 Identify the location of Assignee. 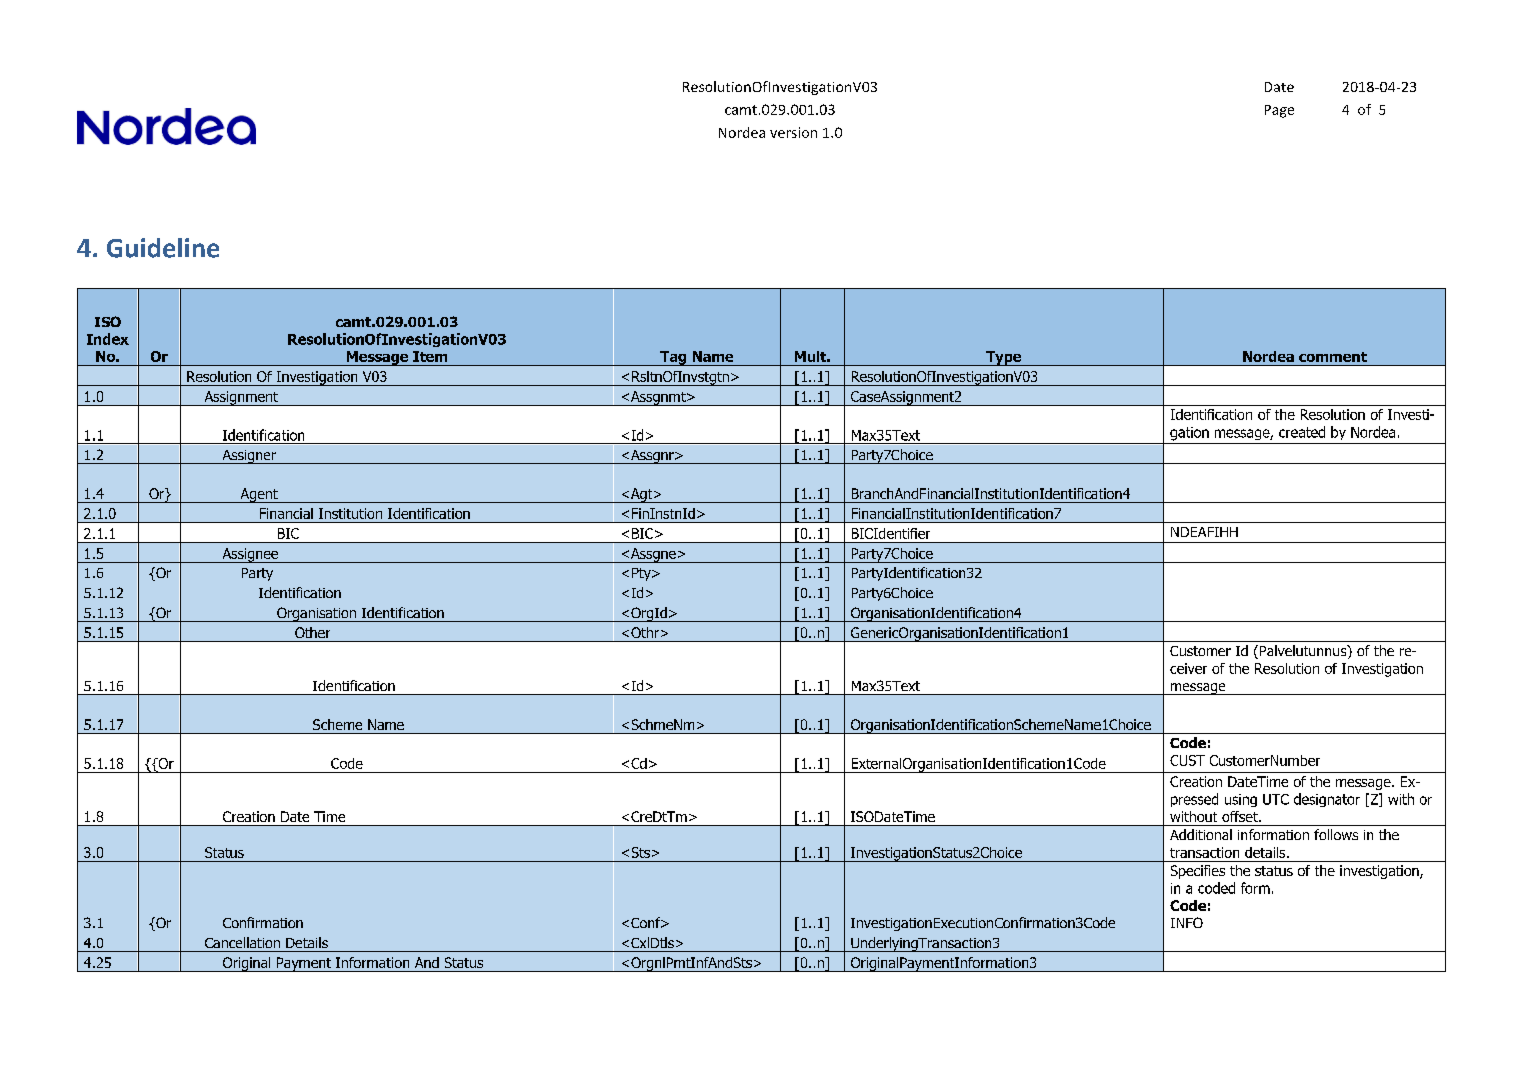
(250, 555).
